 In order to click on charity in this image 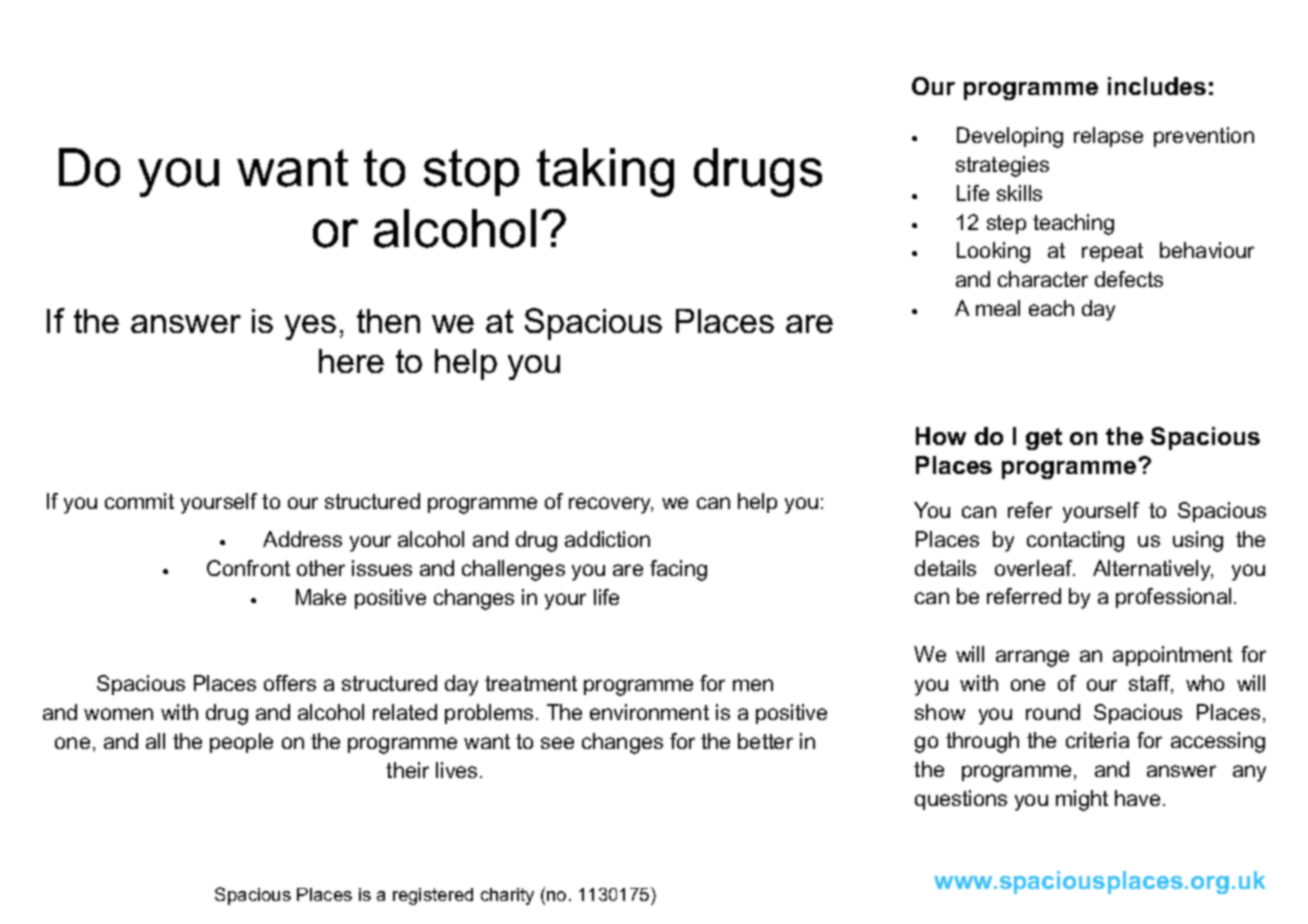, I will do `click(507, 896)`.
